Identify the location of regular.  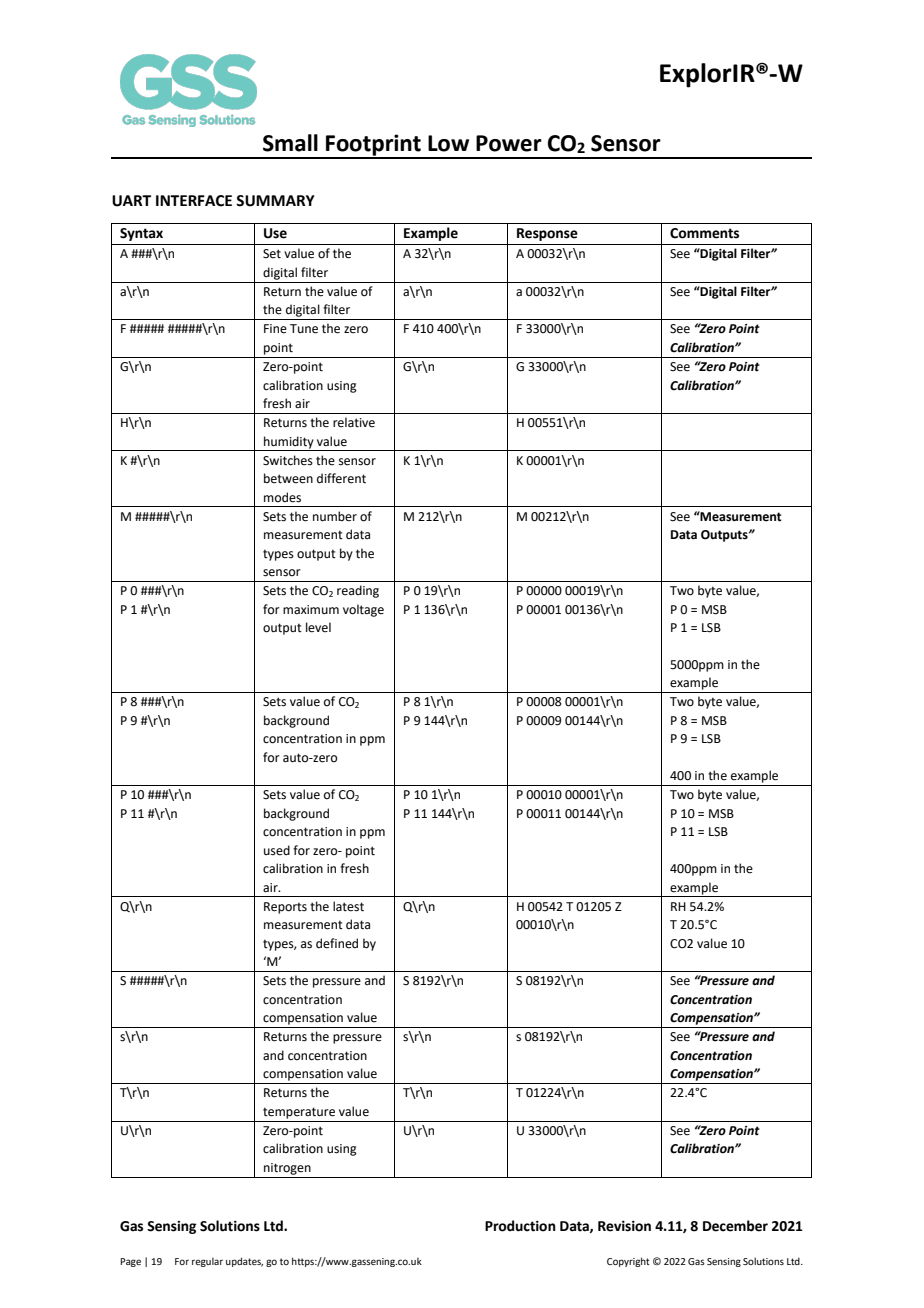
(207, 1262).
